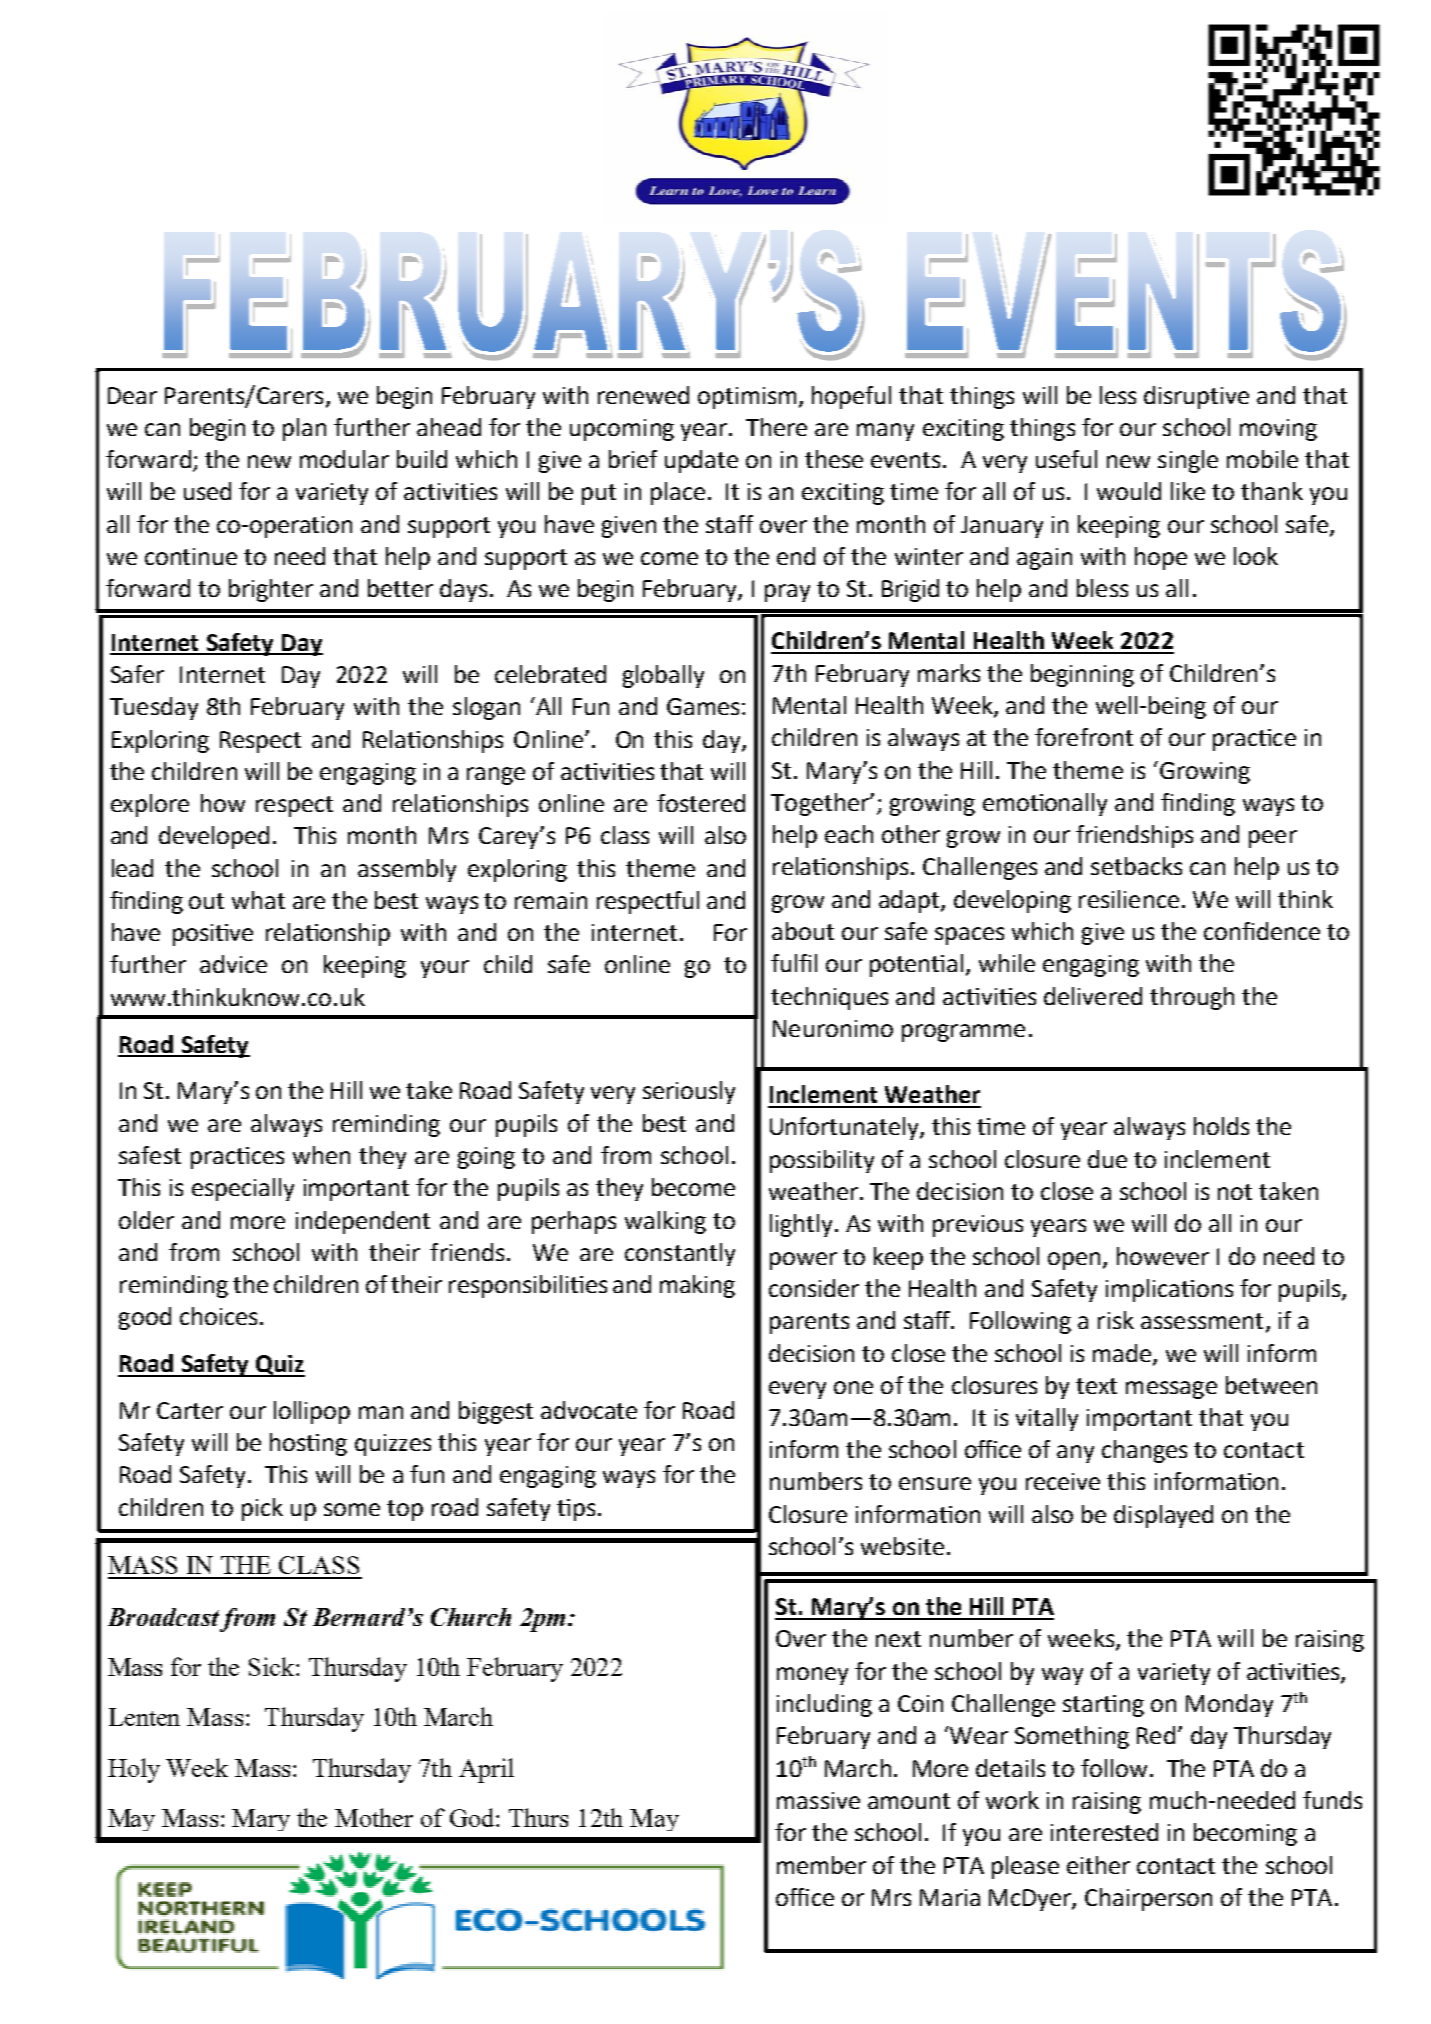 This screenshot has height=2024, width=1431. What do you see at coordinates (304, 429) in the screenshot?
I see `plan` at bounding box center [304, 429].
